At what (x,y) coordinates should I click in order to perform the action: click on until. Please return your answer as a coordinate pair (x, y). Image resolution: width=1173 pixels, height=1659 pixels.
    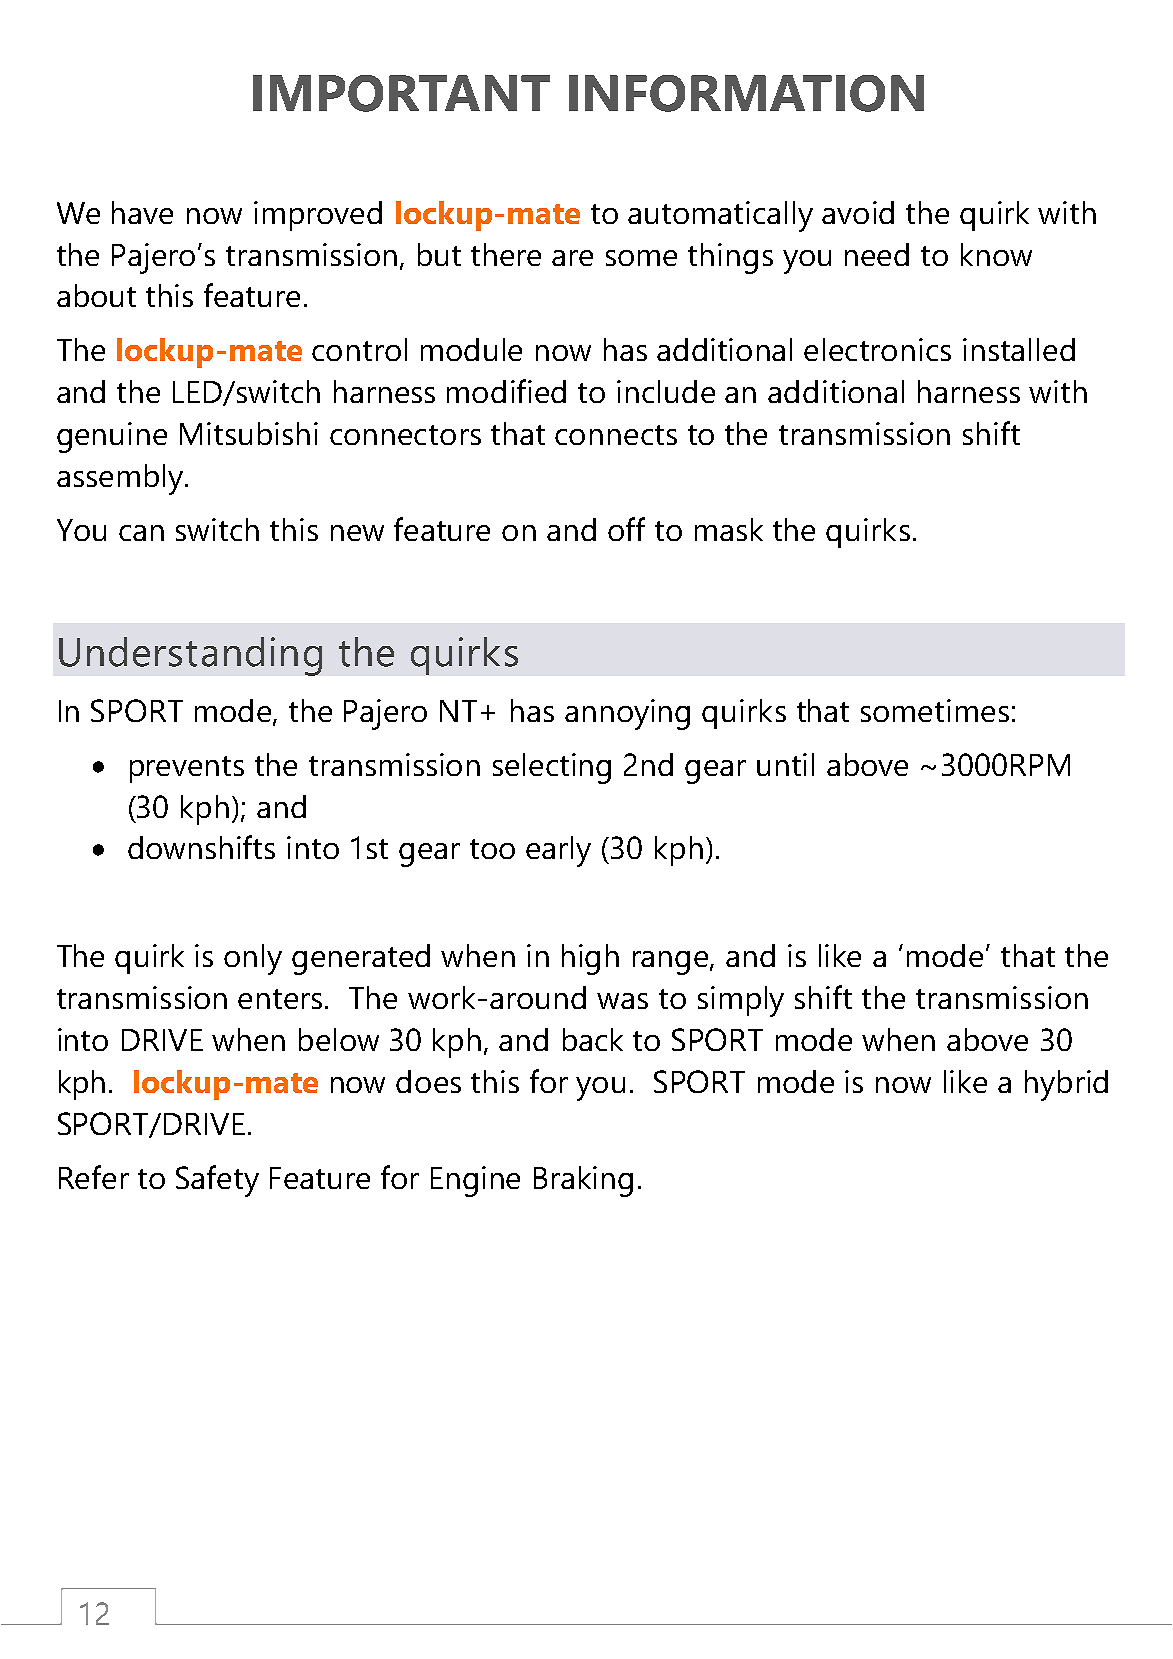
    Looking at the image, I should click on (785, 764).
